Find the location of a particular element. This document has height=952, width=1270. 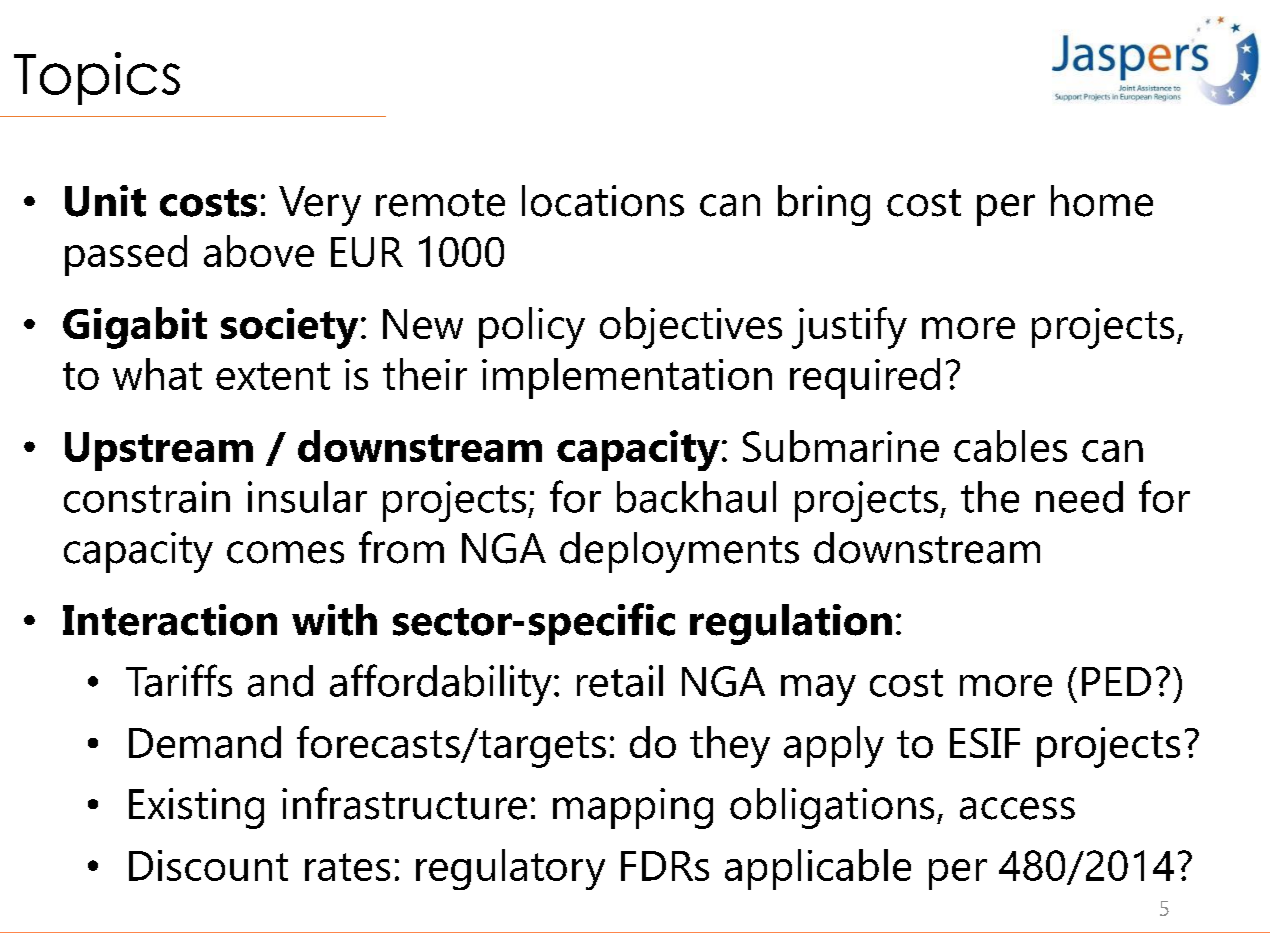

Upstream is located at coordinates (159, 451).
